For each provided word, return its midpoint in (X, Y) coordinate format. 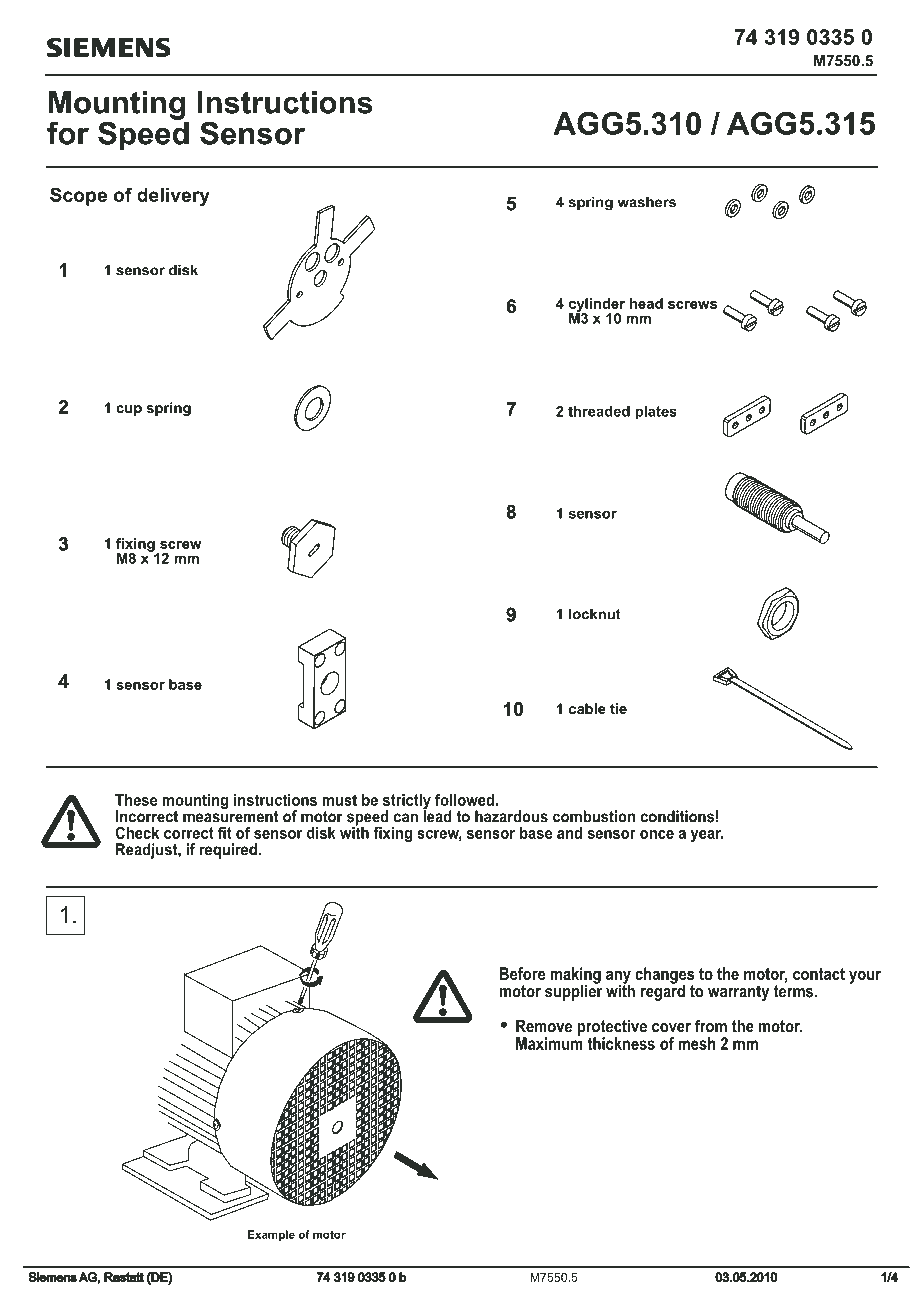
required (228, 851)
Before (522, 973)
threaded (599, 411)
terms (793, 991)
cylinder (597, 306)
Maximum (549, 1042)
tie (618, 708)
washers (647, 202)
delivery (173, 197)
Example (271, 1235)
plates (656, 413)
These (136, 800)
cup (129, 410)
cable (587, 708)
